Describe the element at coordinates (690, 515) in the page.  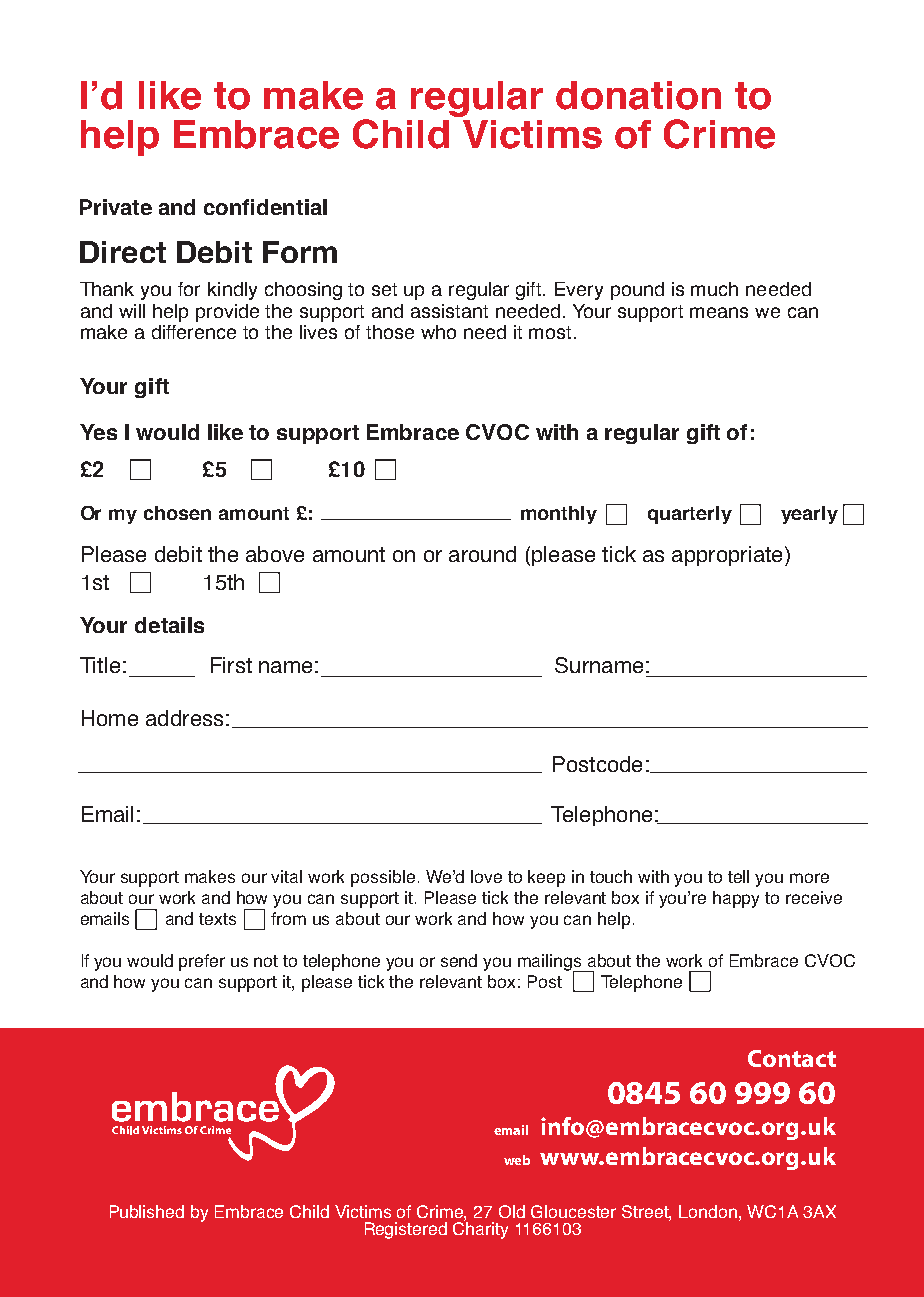
I see `quarterly` at that location.
